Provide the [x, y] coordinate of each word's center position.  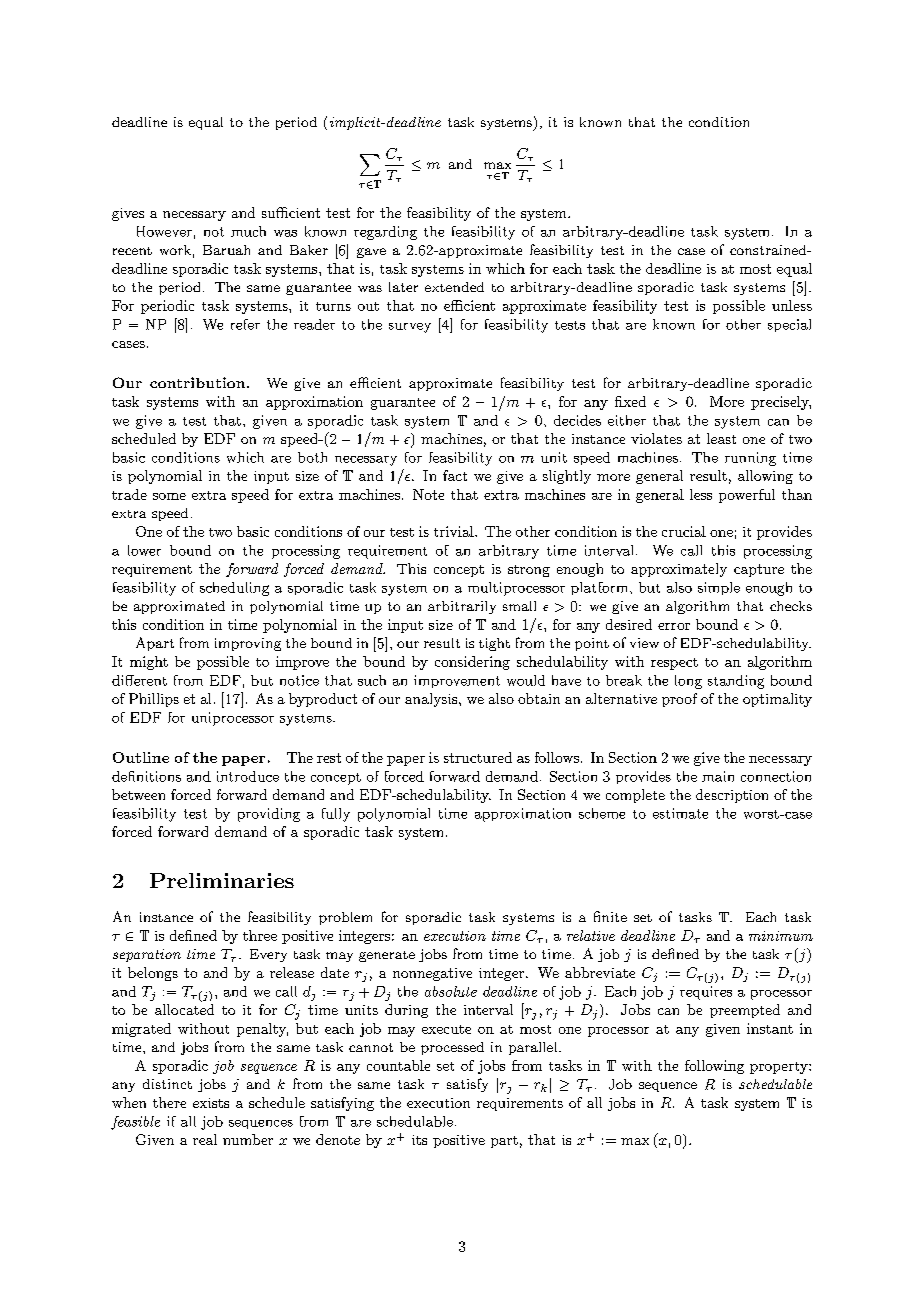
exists [211, 1103]
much [248, 231]
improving [248, 644]
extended [454, 287]
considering [472, 663]
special [789, 325]
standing [736, 682]
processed [452, 1048]
